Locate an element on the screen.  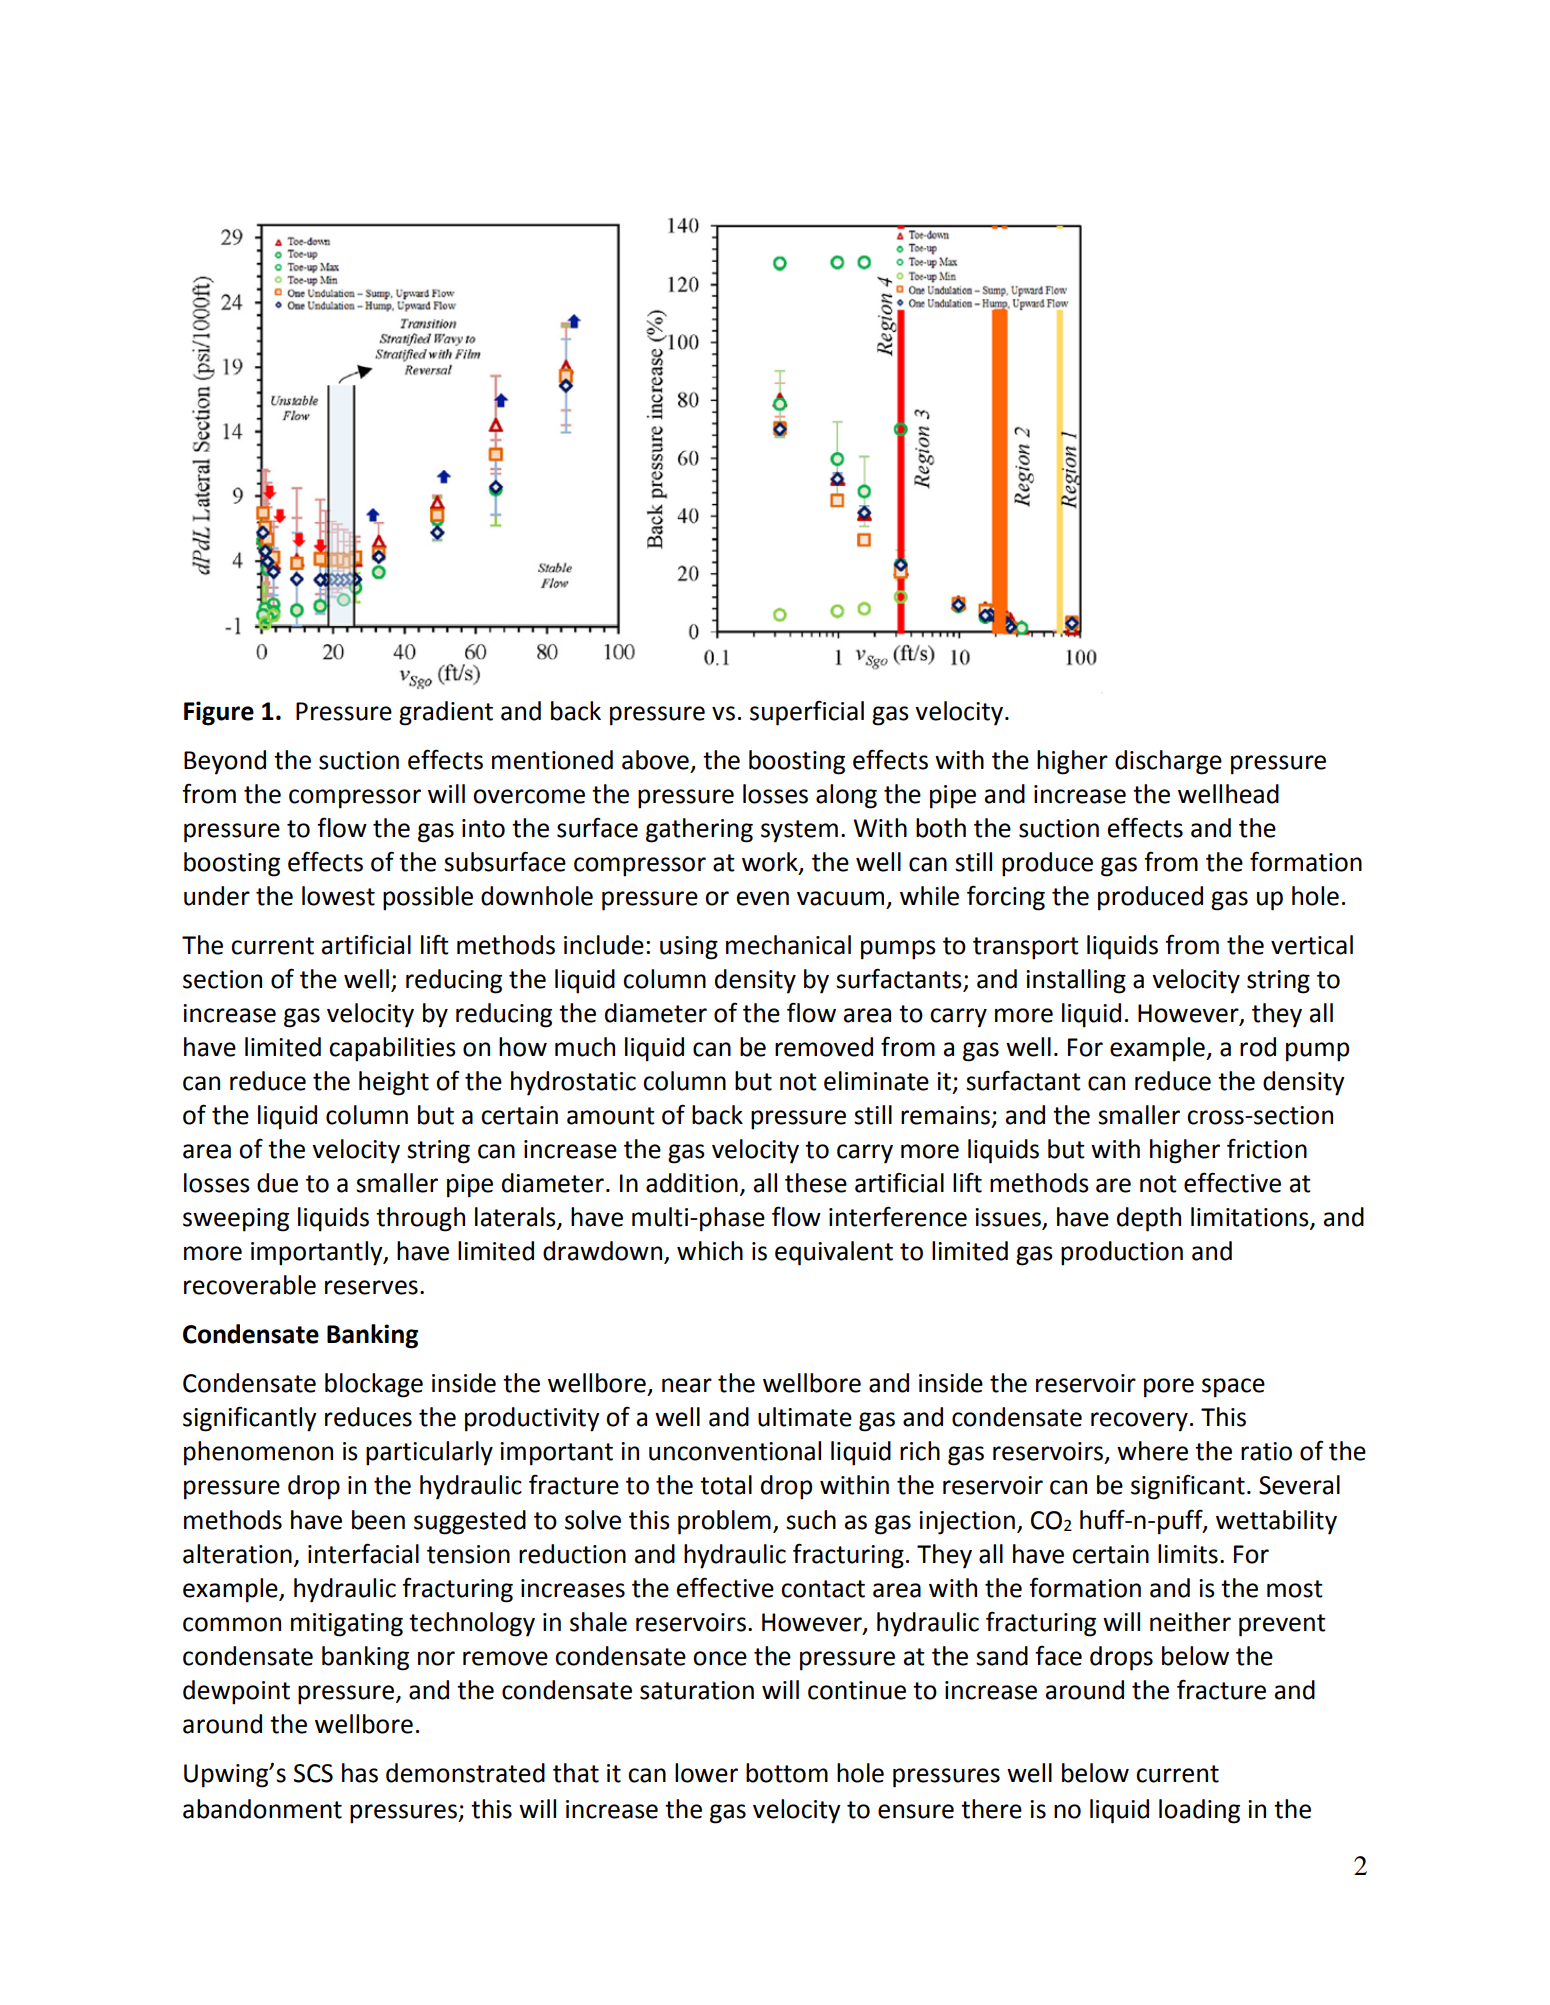
installing is located at coordinates (1076, 981).
